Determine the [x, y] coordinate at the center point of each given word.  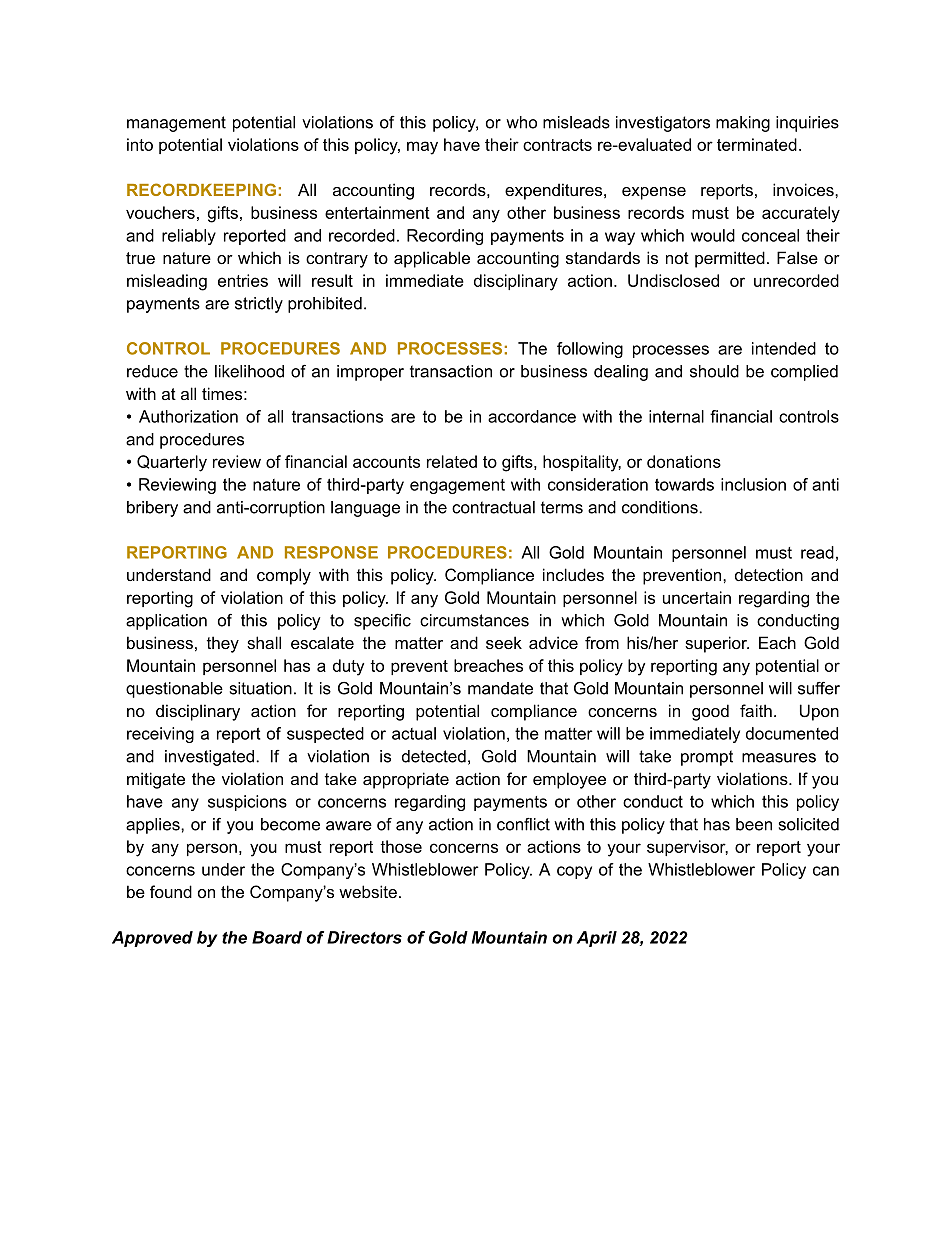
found [171, 891]
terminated [757, 144]
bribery [152, 509]
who [521, 122]
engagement [457, 486]
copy [574, 872]
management [176, 124]
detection [769, 574]
